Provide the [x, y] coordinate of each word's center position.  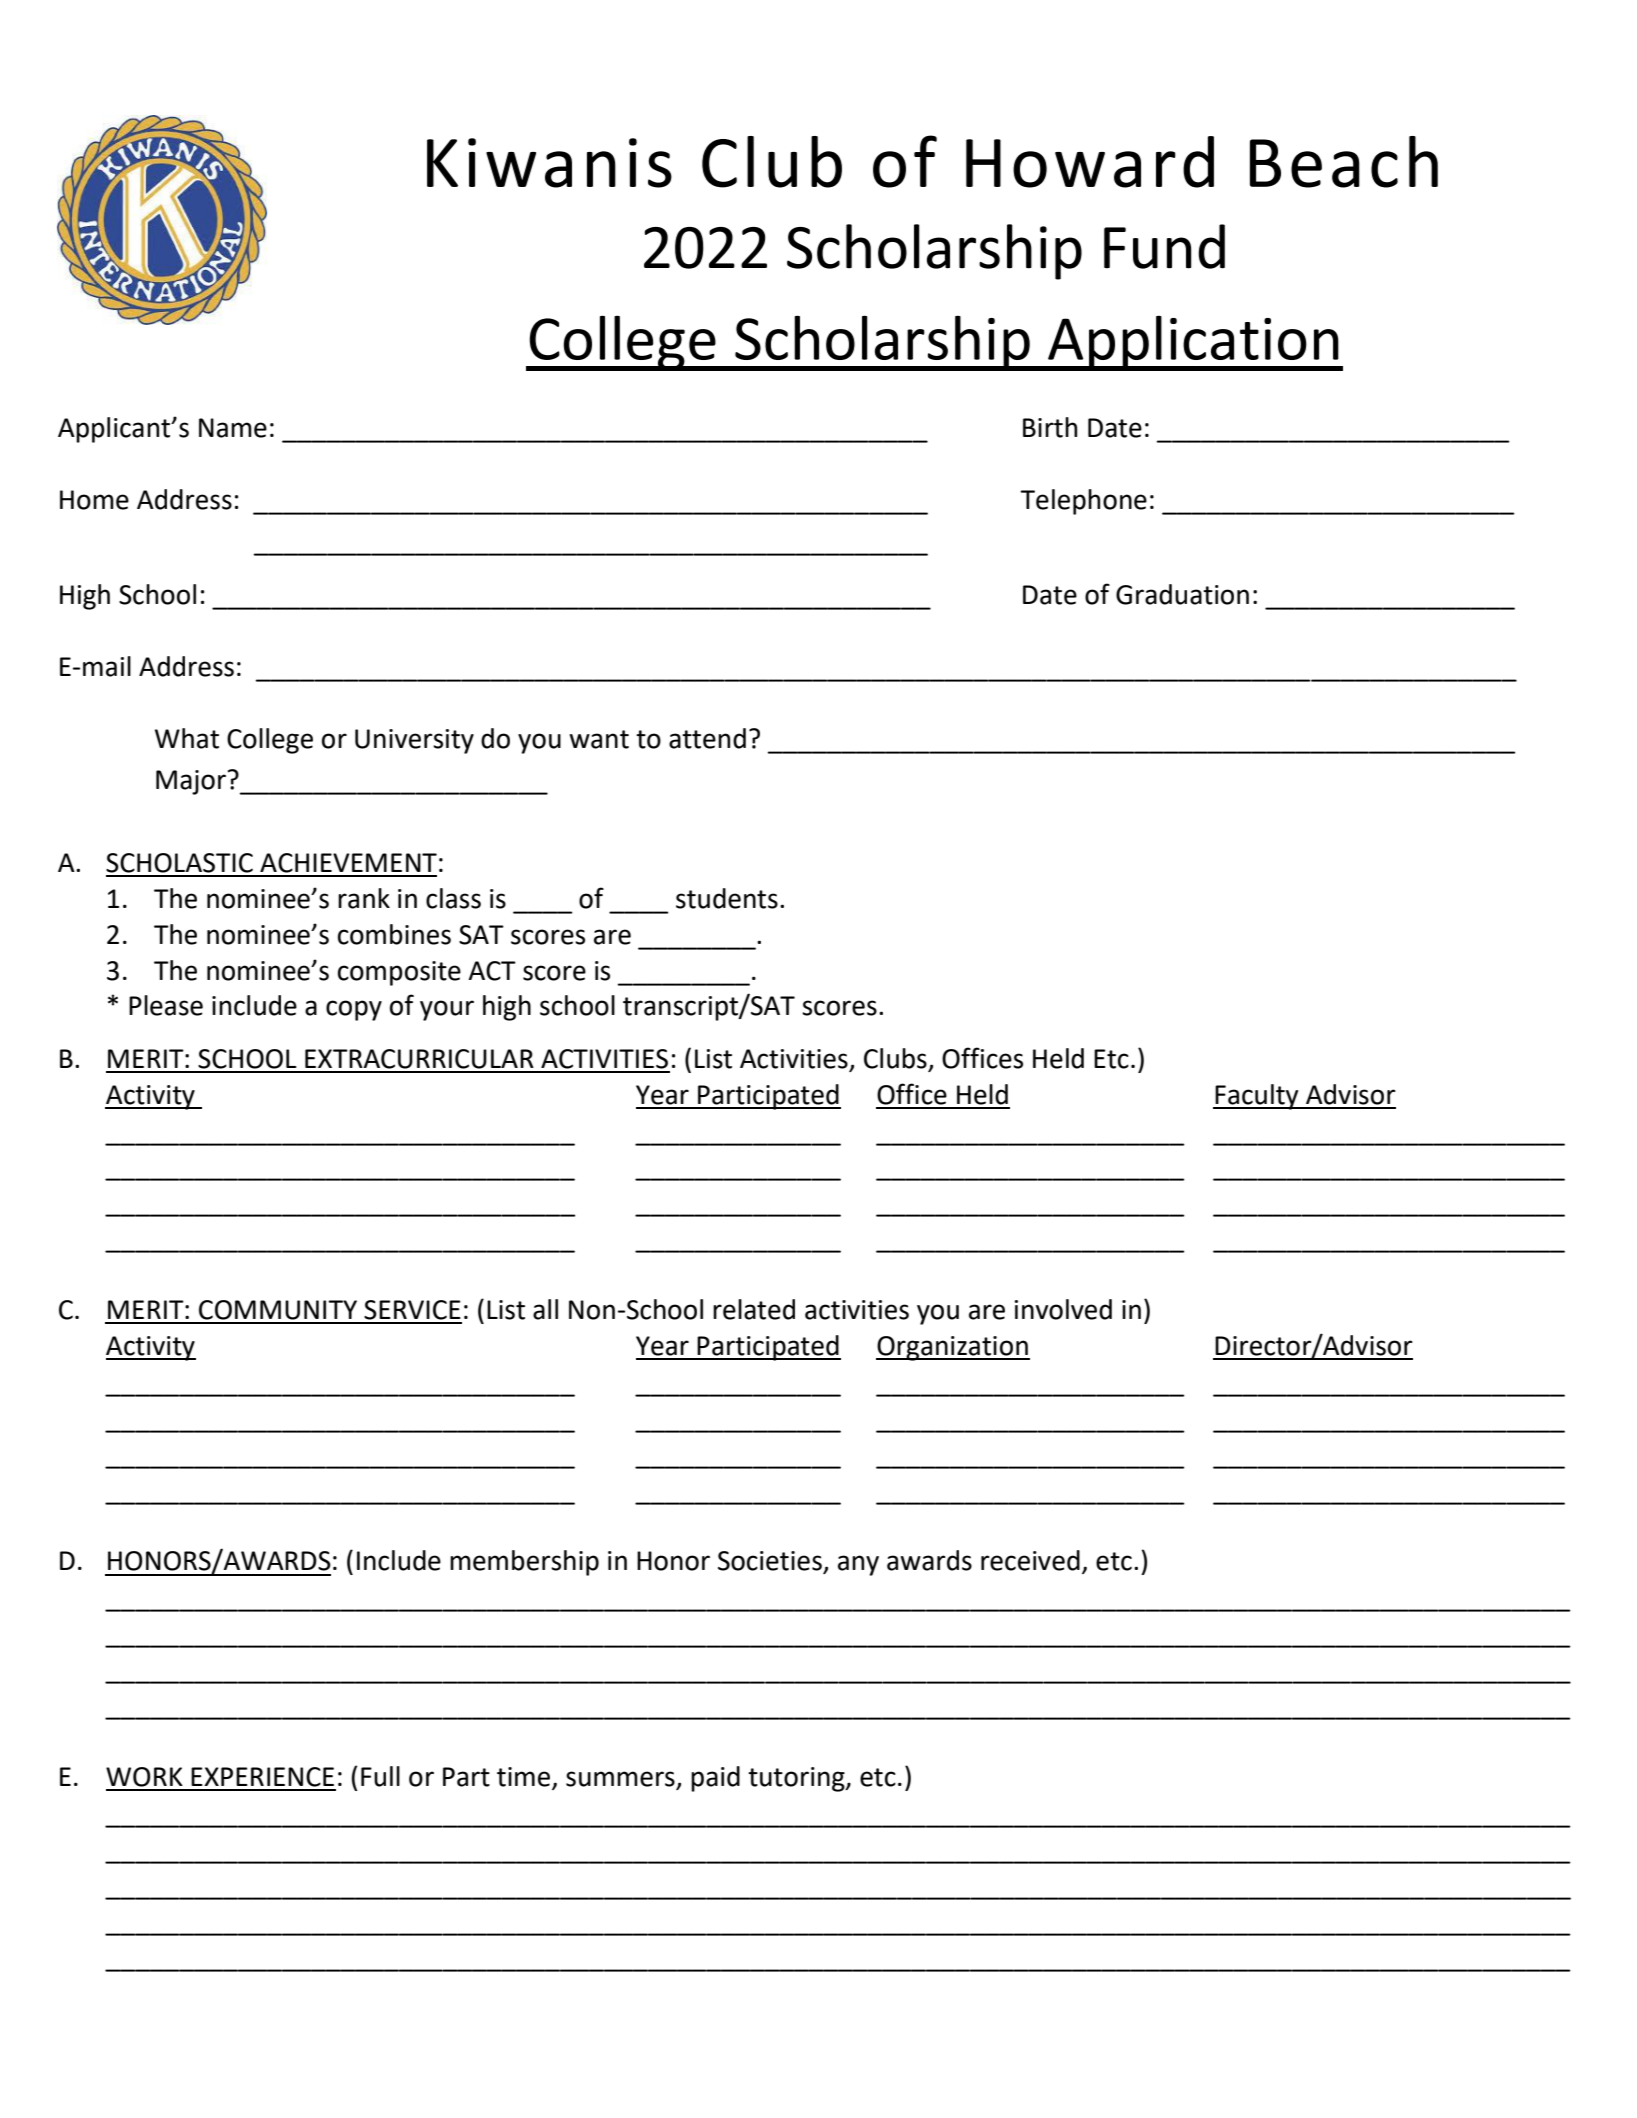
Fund [1164, 246]
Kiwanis [549, 163]
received [1030, 1560]
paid [715, 1779]
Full [380, 1776]
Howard [1090, 162]
